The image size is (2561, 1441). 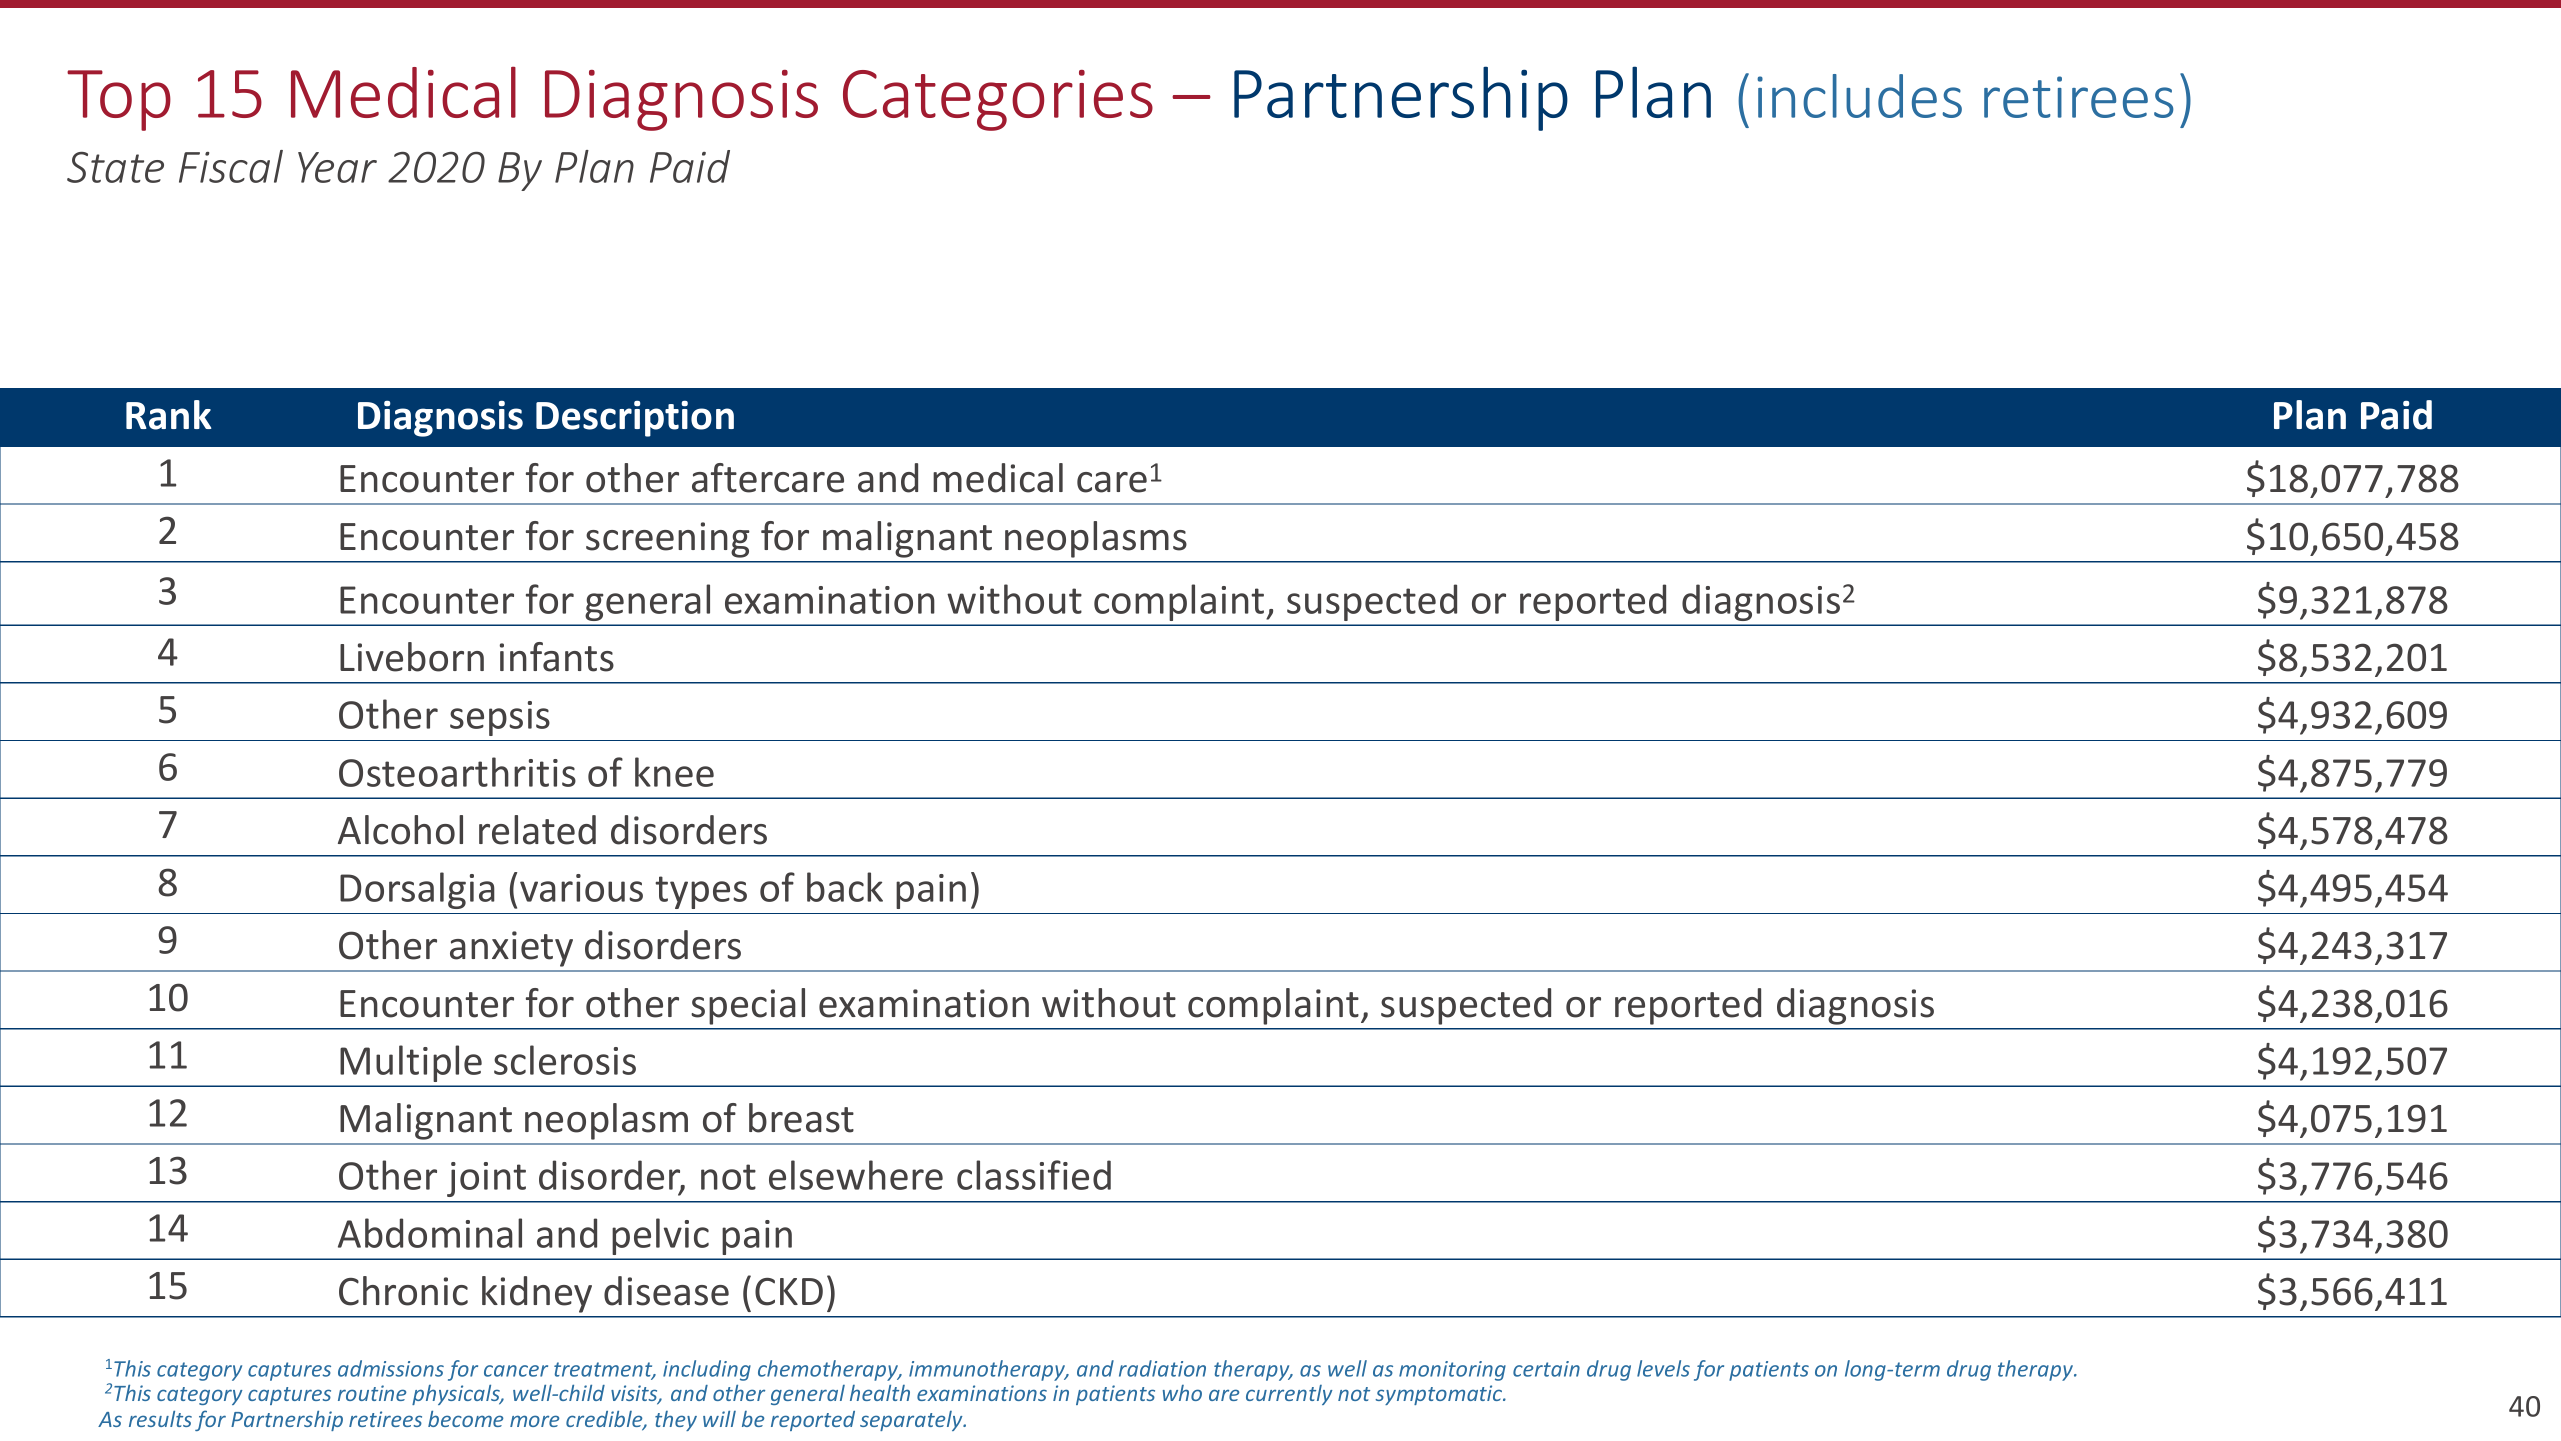 What do you see at coordinates (880, 1393) in the screenshot?
I see `health` at bounding box center [880, 1393].
